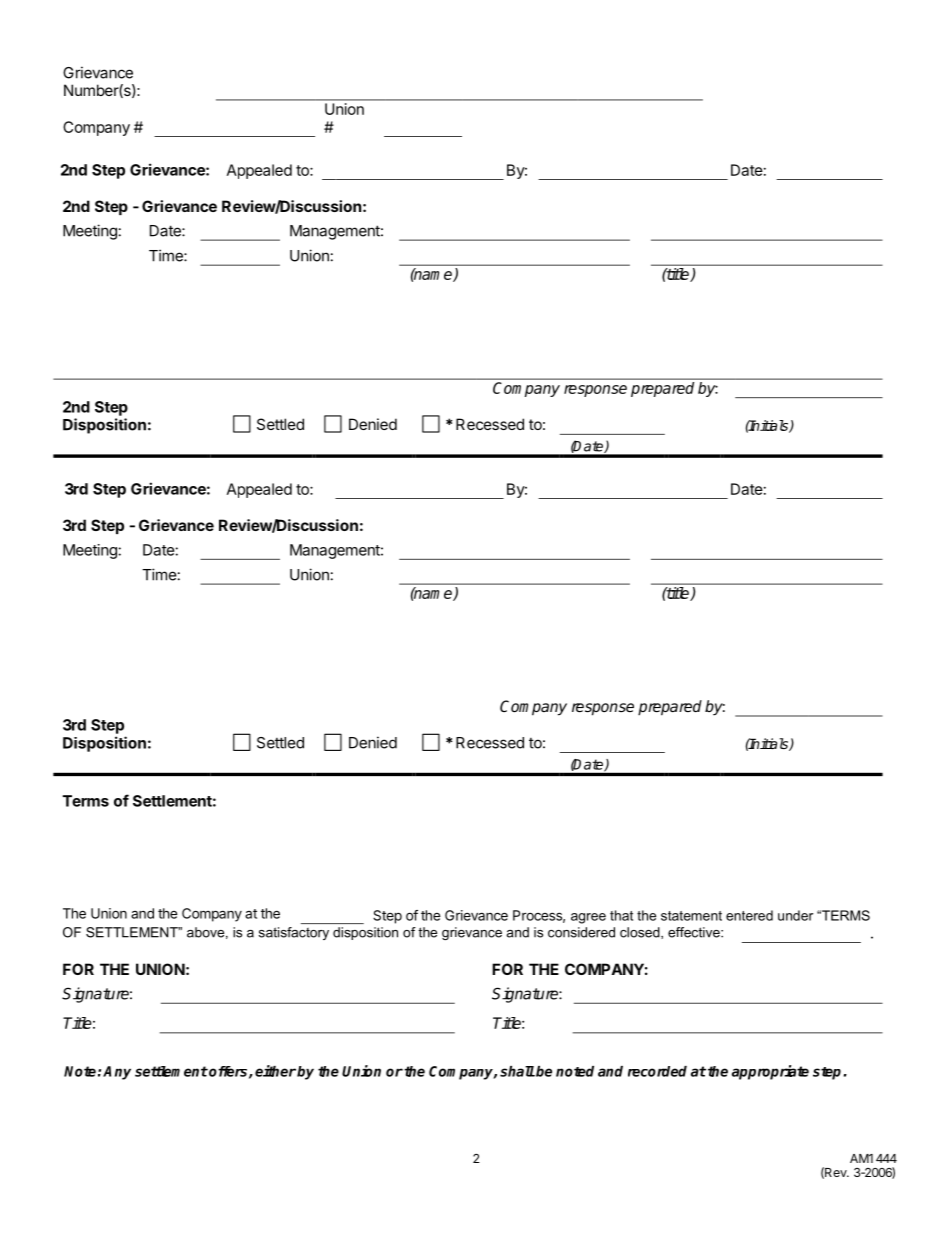  What do you see at coordinates (275, 1071) in the screenshot?
I see `either` at bounding box center [275, 1071].
